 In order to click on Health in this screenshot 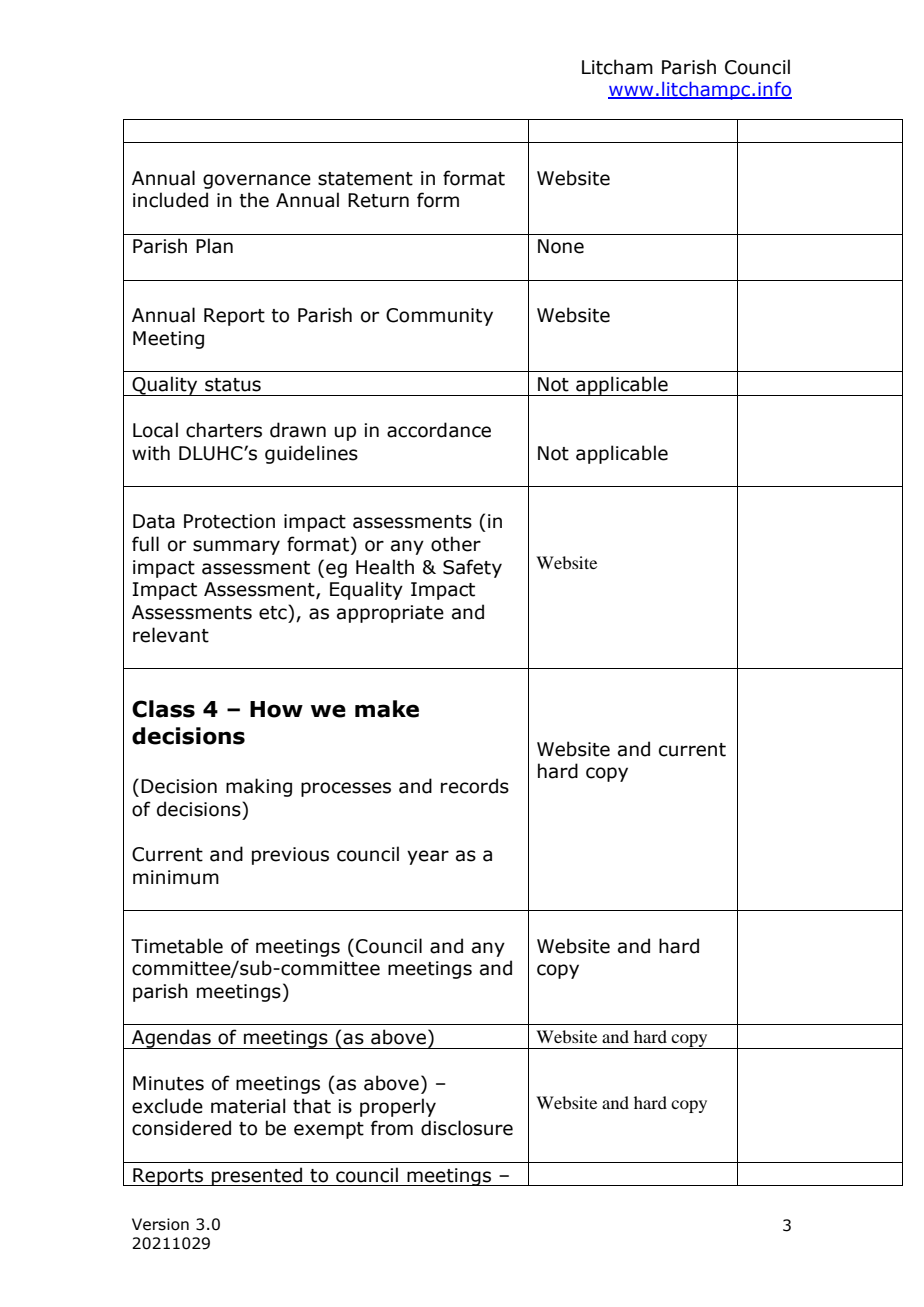, I will do `click(385, 567)`.
